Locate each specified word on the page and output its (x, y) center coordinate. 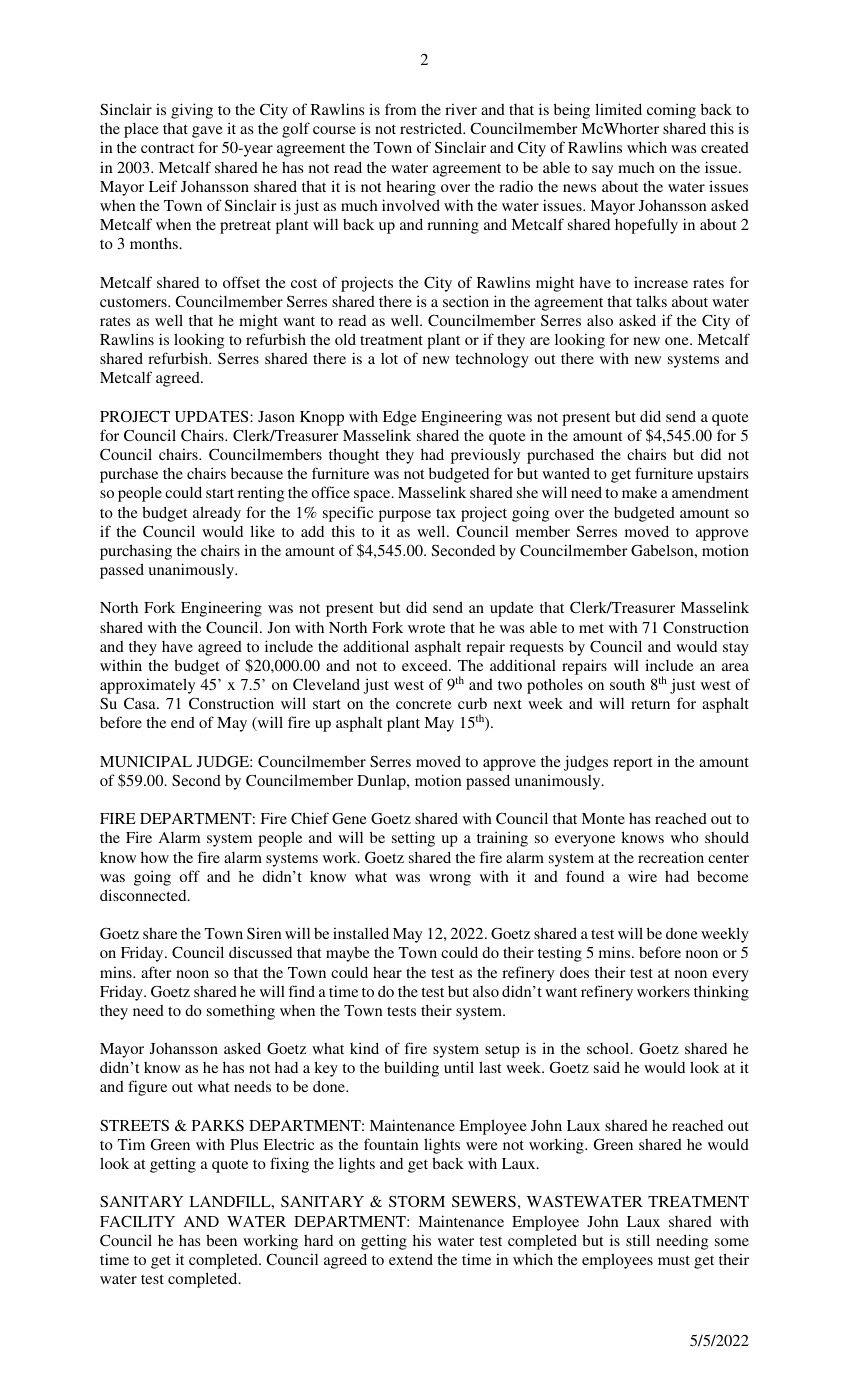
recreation (671, 857)
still (638, 1240)
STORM (417, 1201)
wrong (450, 880)
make (639, 492)
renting (261, 494)
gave (207, 132)
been (221, 1240)
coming (671, 111)
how (155, 857)
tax (446, 513)
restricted (432, 128)
